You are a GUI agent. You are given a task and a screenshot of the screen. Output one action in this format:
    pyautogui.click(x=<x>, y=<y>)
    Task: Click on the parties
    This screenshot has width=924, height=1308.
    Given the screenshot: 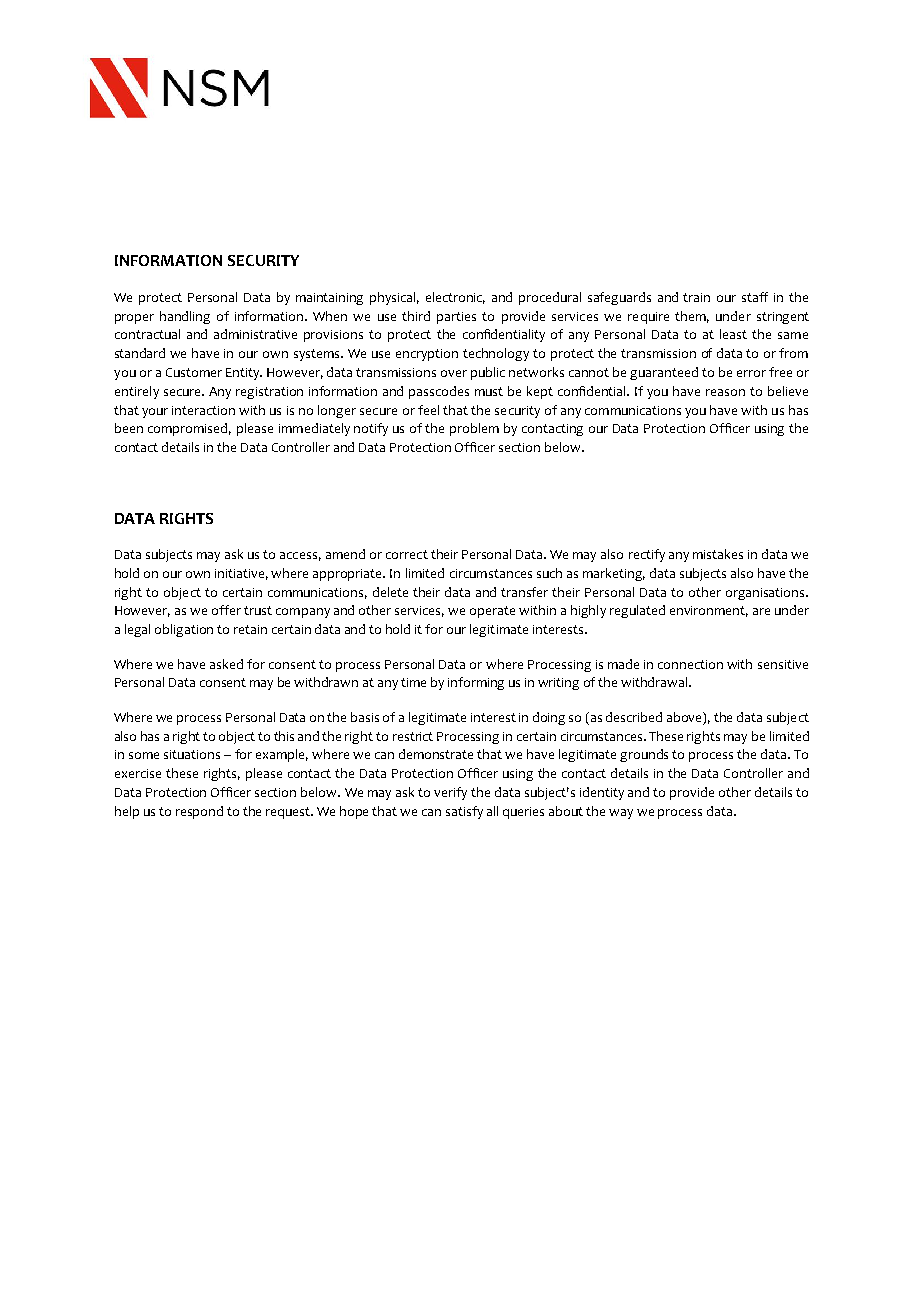 What is the action you would take?
    pyautogui.click(x=456, y=318)
